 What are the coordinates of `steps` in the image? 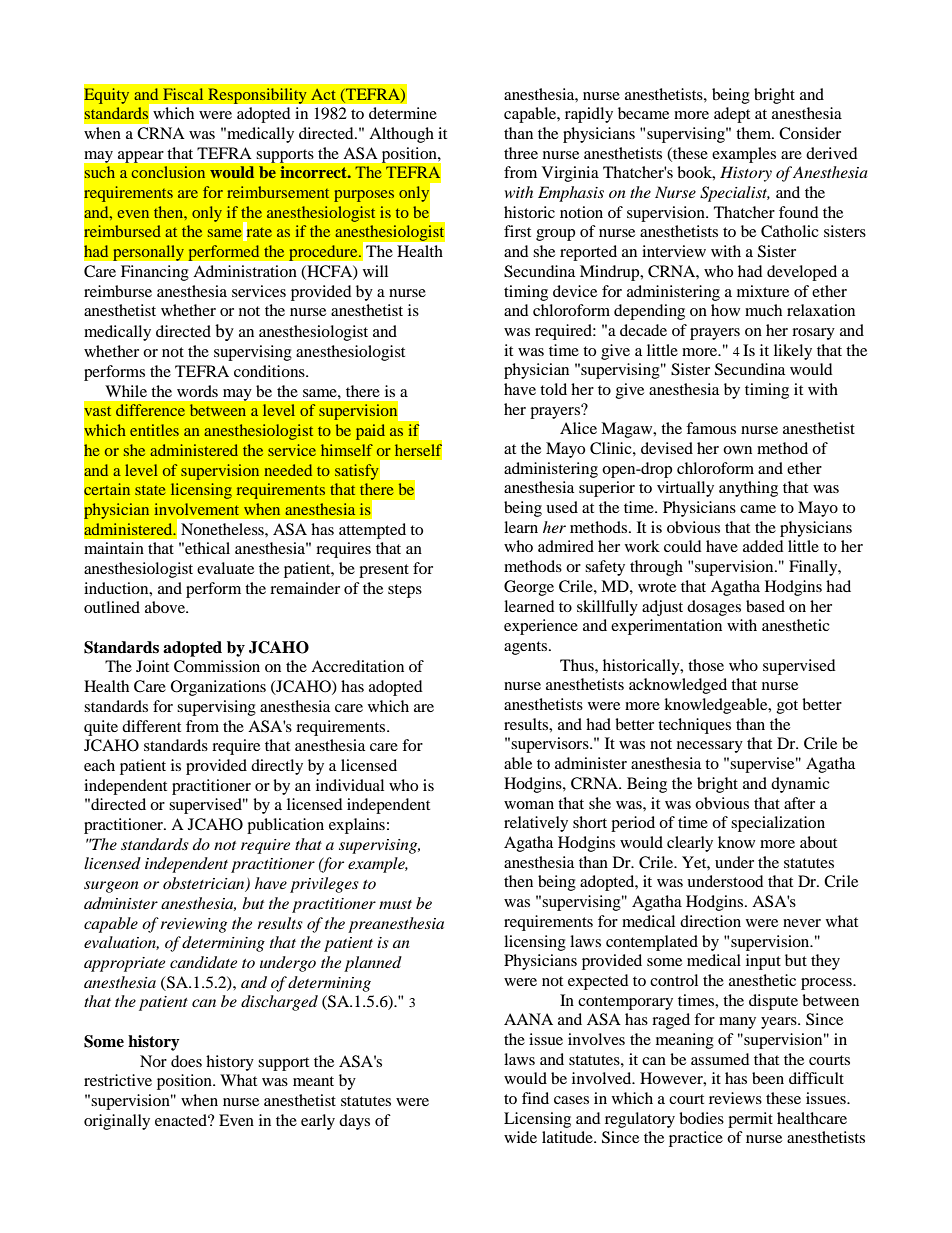 It's located at (405, 591).
